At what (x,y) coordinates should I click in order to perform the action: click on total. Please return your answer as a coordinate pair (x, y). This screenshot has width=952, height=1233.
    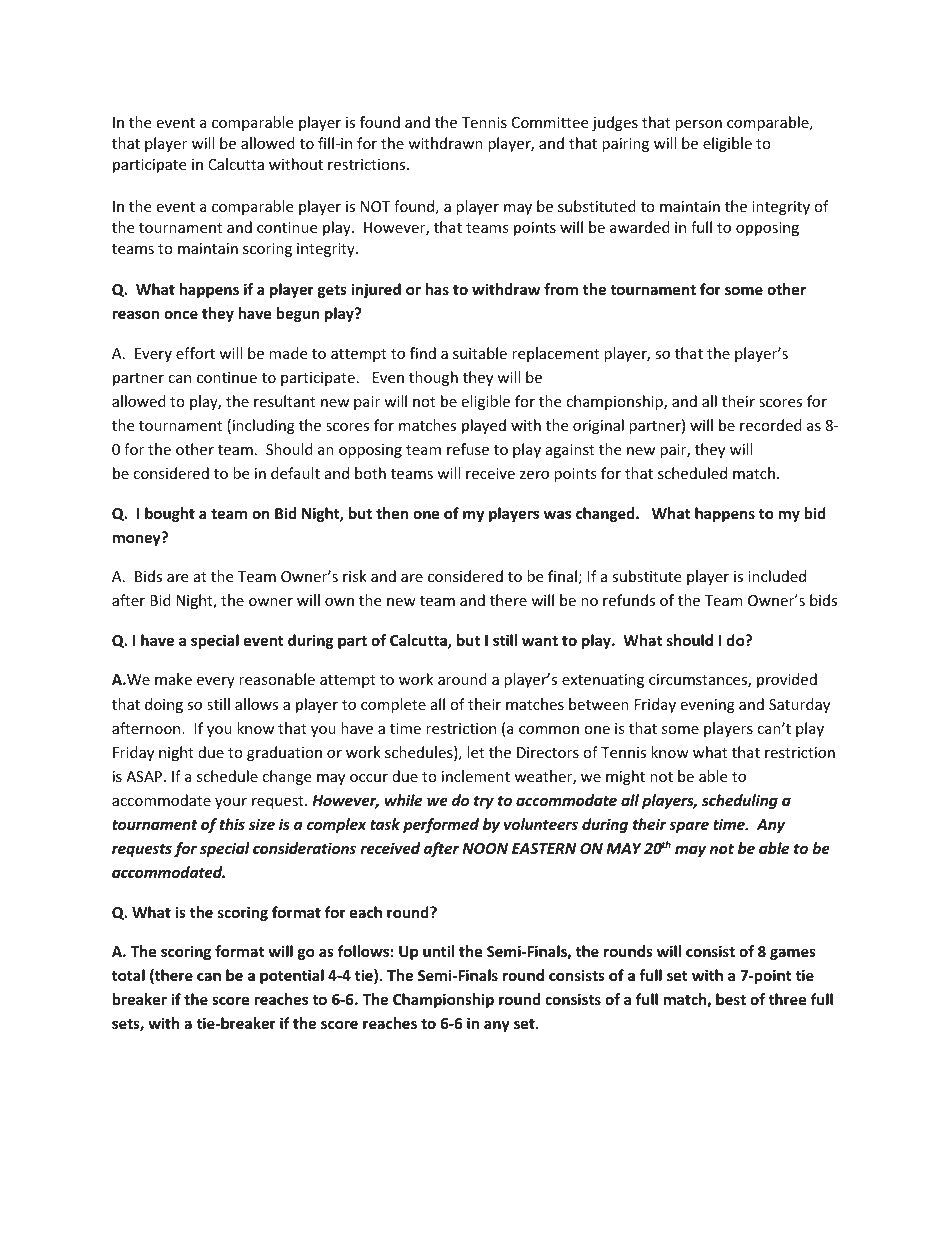
    Looking at the image, I should click on (128, 975).
